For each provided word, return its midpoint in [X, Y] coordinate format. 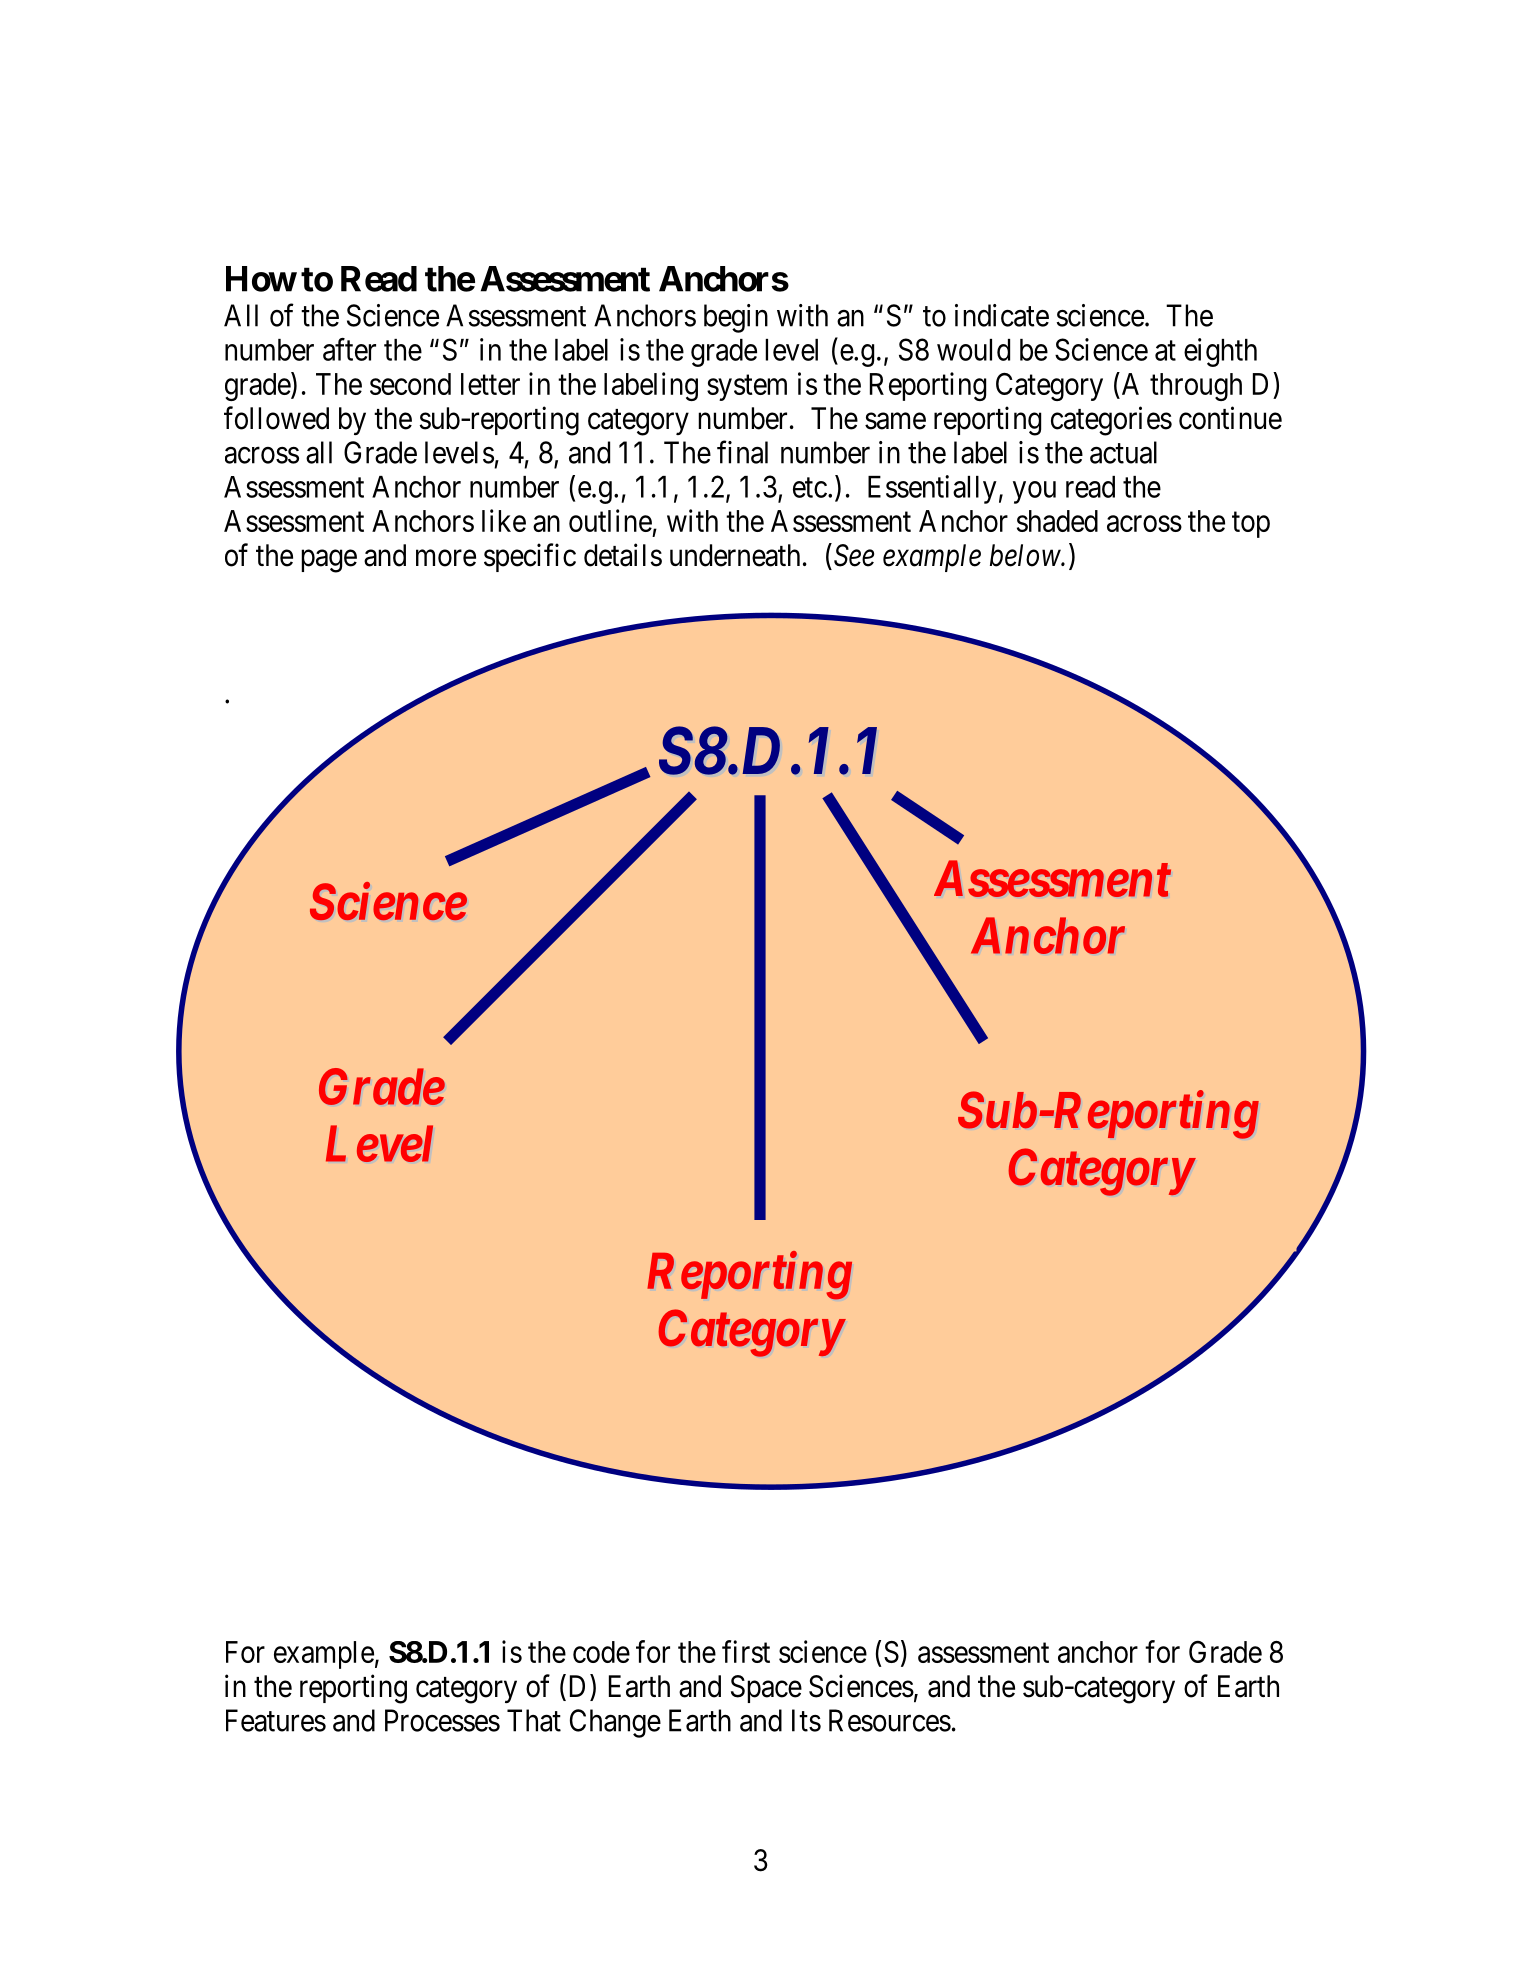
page [329, 561]
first [746, 1651]
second [410, 384]
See [854, 555]
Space [766, 1689]
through [1196, 387]
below [1026, 555]
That [534, 1720]
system [747, 388]
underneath [735, 555]
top [1251, 525]
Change [615, 1723]
